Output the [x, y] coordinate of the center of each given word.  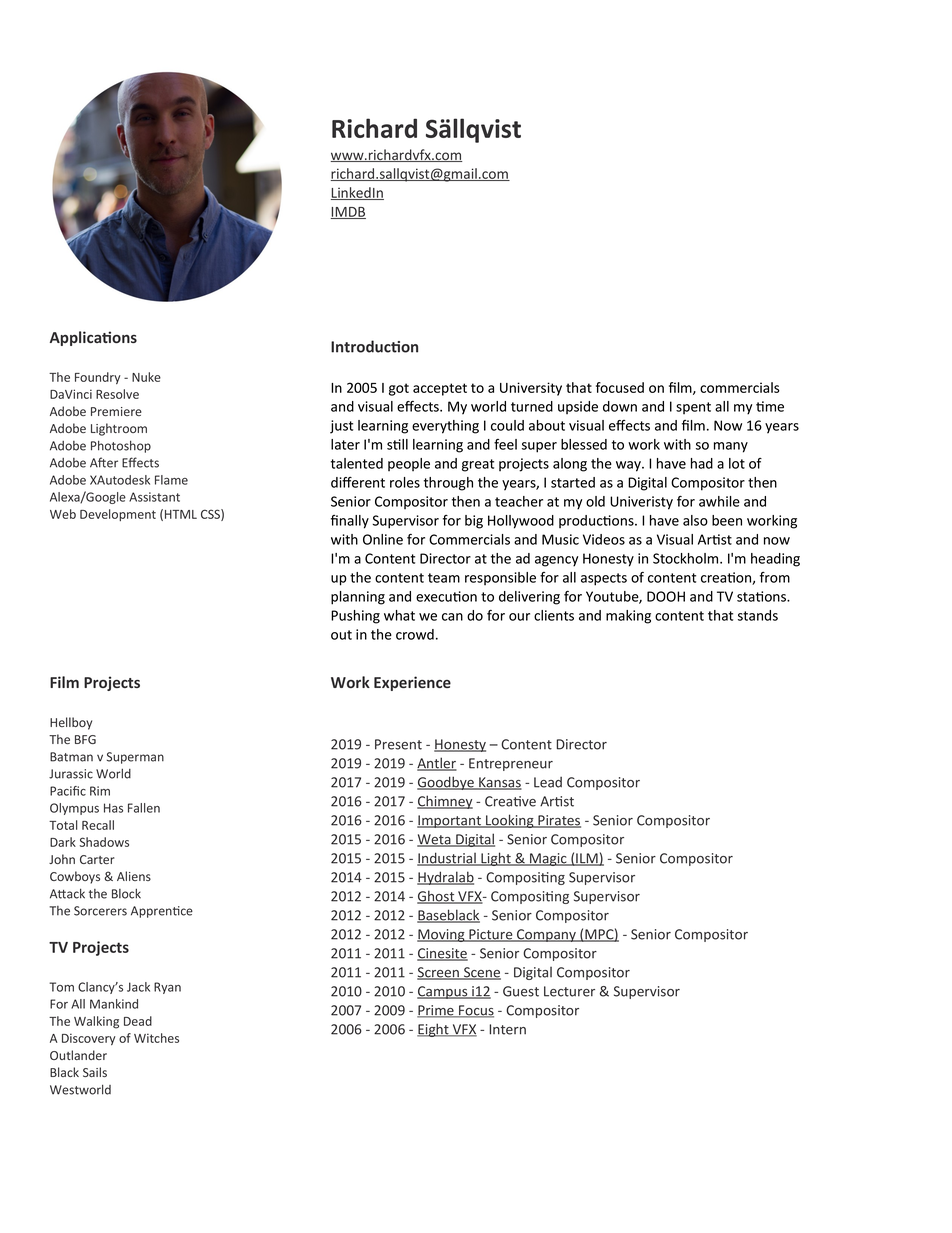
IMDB [348, 213]
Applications [93, 338]
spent [693, 408]
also [695, 520]
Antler [437, 764]
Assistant [154, 497]
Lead [548, 782]
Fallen [144, 808]
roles [405, 482]
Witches [156, 1038]
